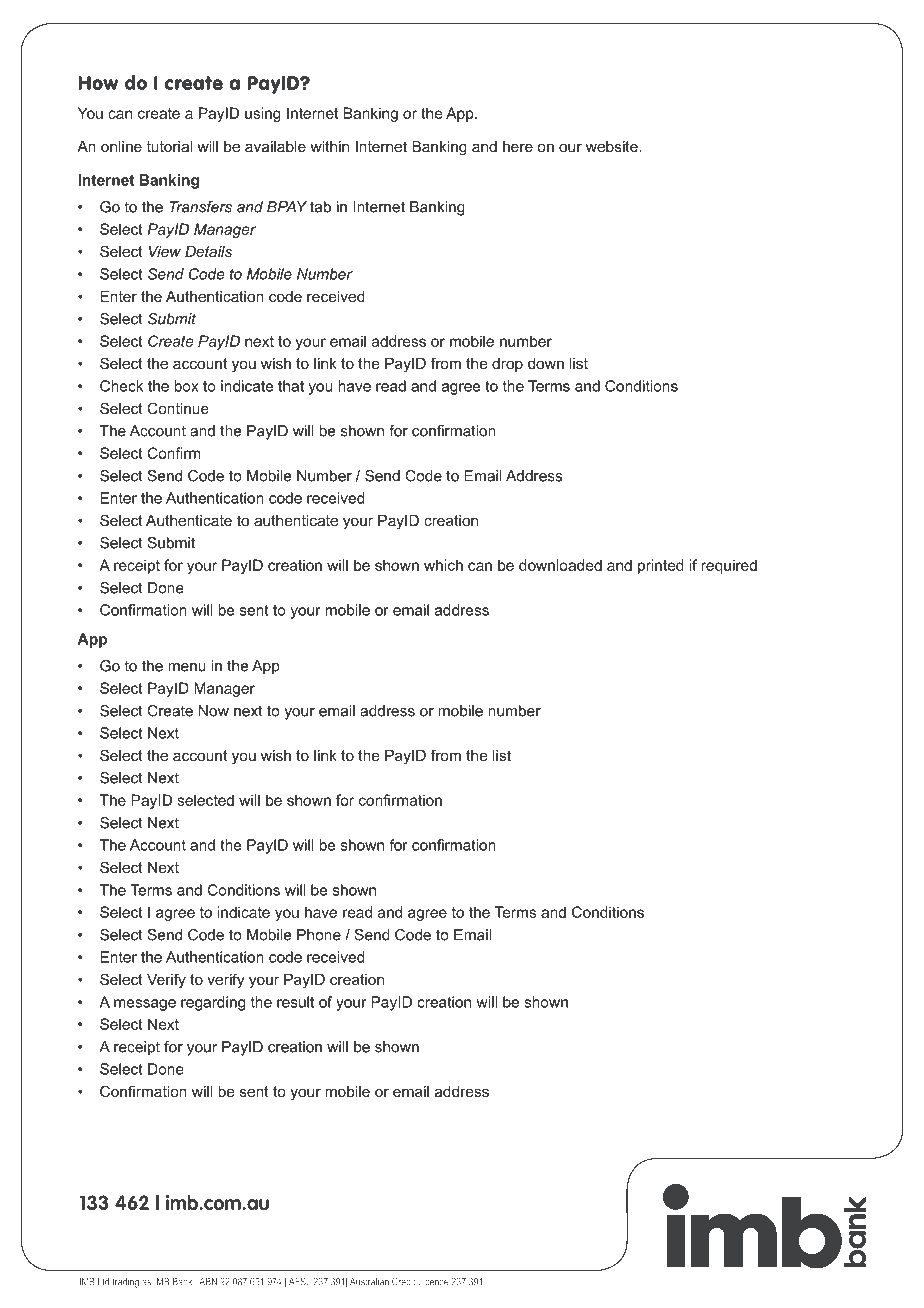 The width and height of the screenshot is (924, 1308). I want to click on which, so click(443, 565).
